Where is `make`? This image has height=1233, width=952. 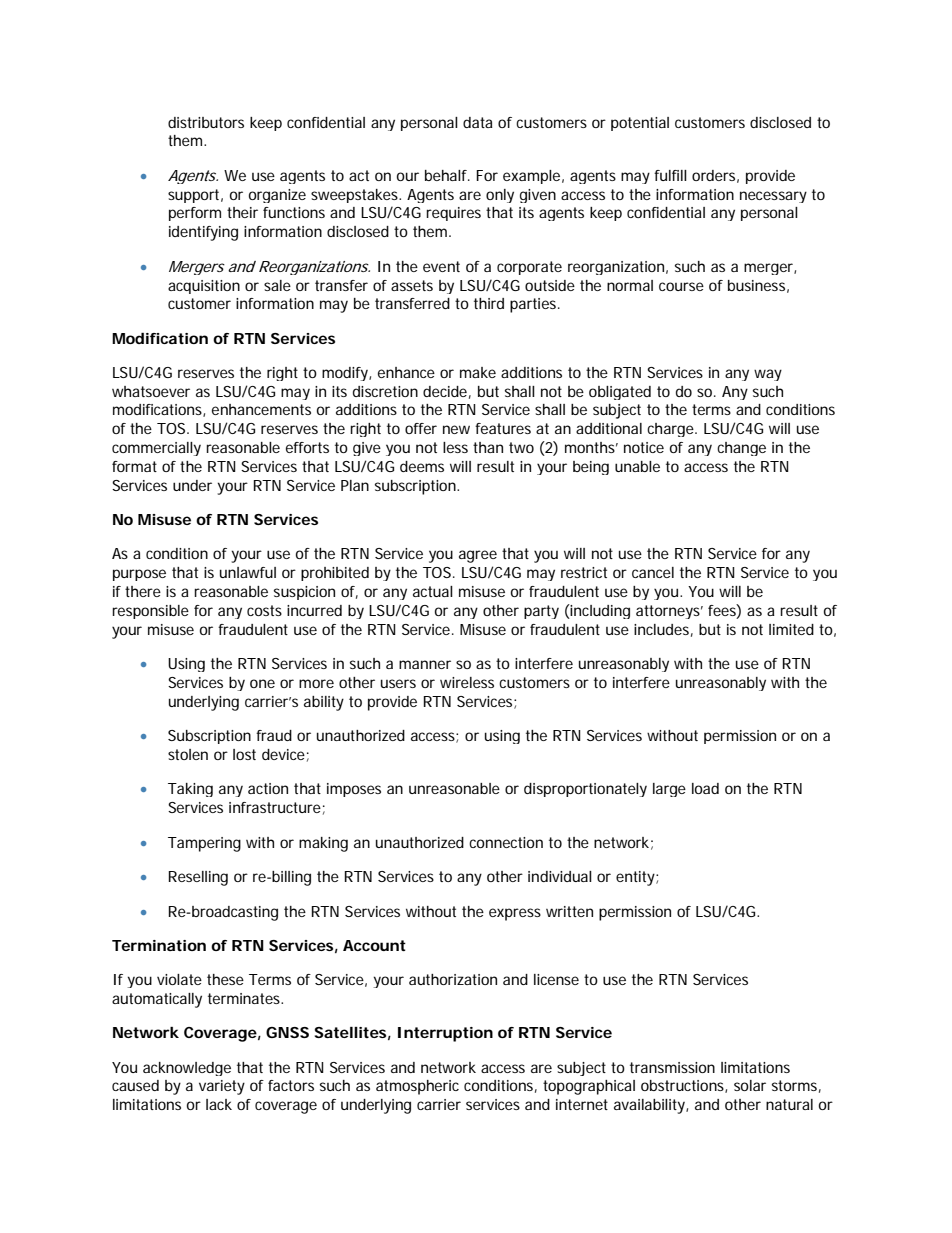
make is located at coordinates (478, 372).
